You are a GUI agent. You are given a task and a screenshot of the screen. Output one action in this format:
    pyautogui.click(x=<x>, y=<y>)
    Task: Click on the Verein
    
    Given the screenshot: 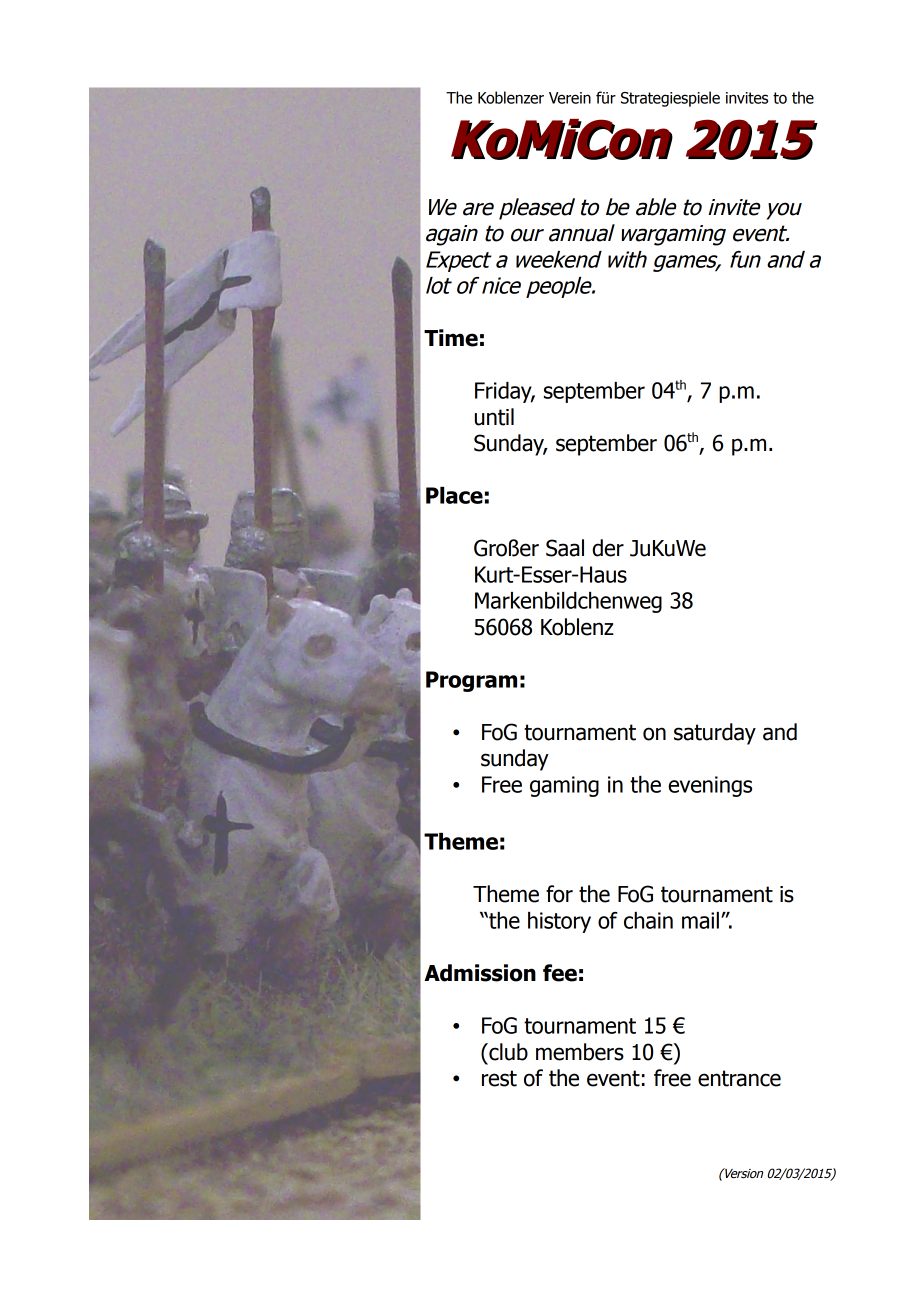 What is the action you would take?
    pyautogui.click(x=570, y=98)
